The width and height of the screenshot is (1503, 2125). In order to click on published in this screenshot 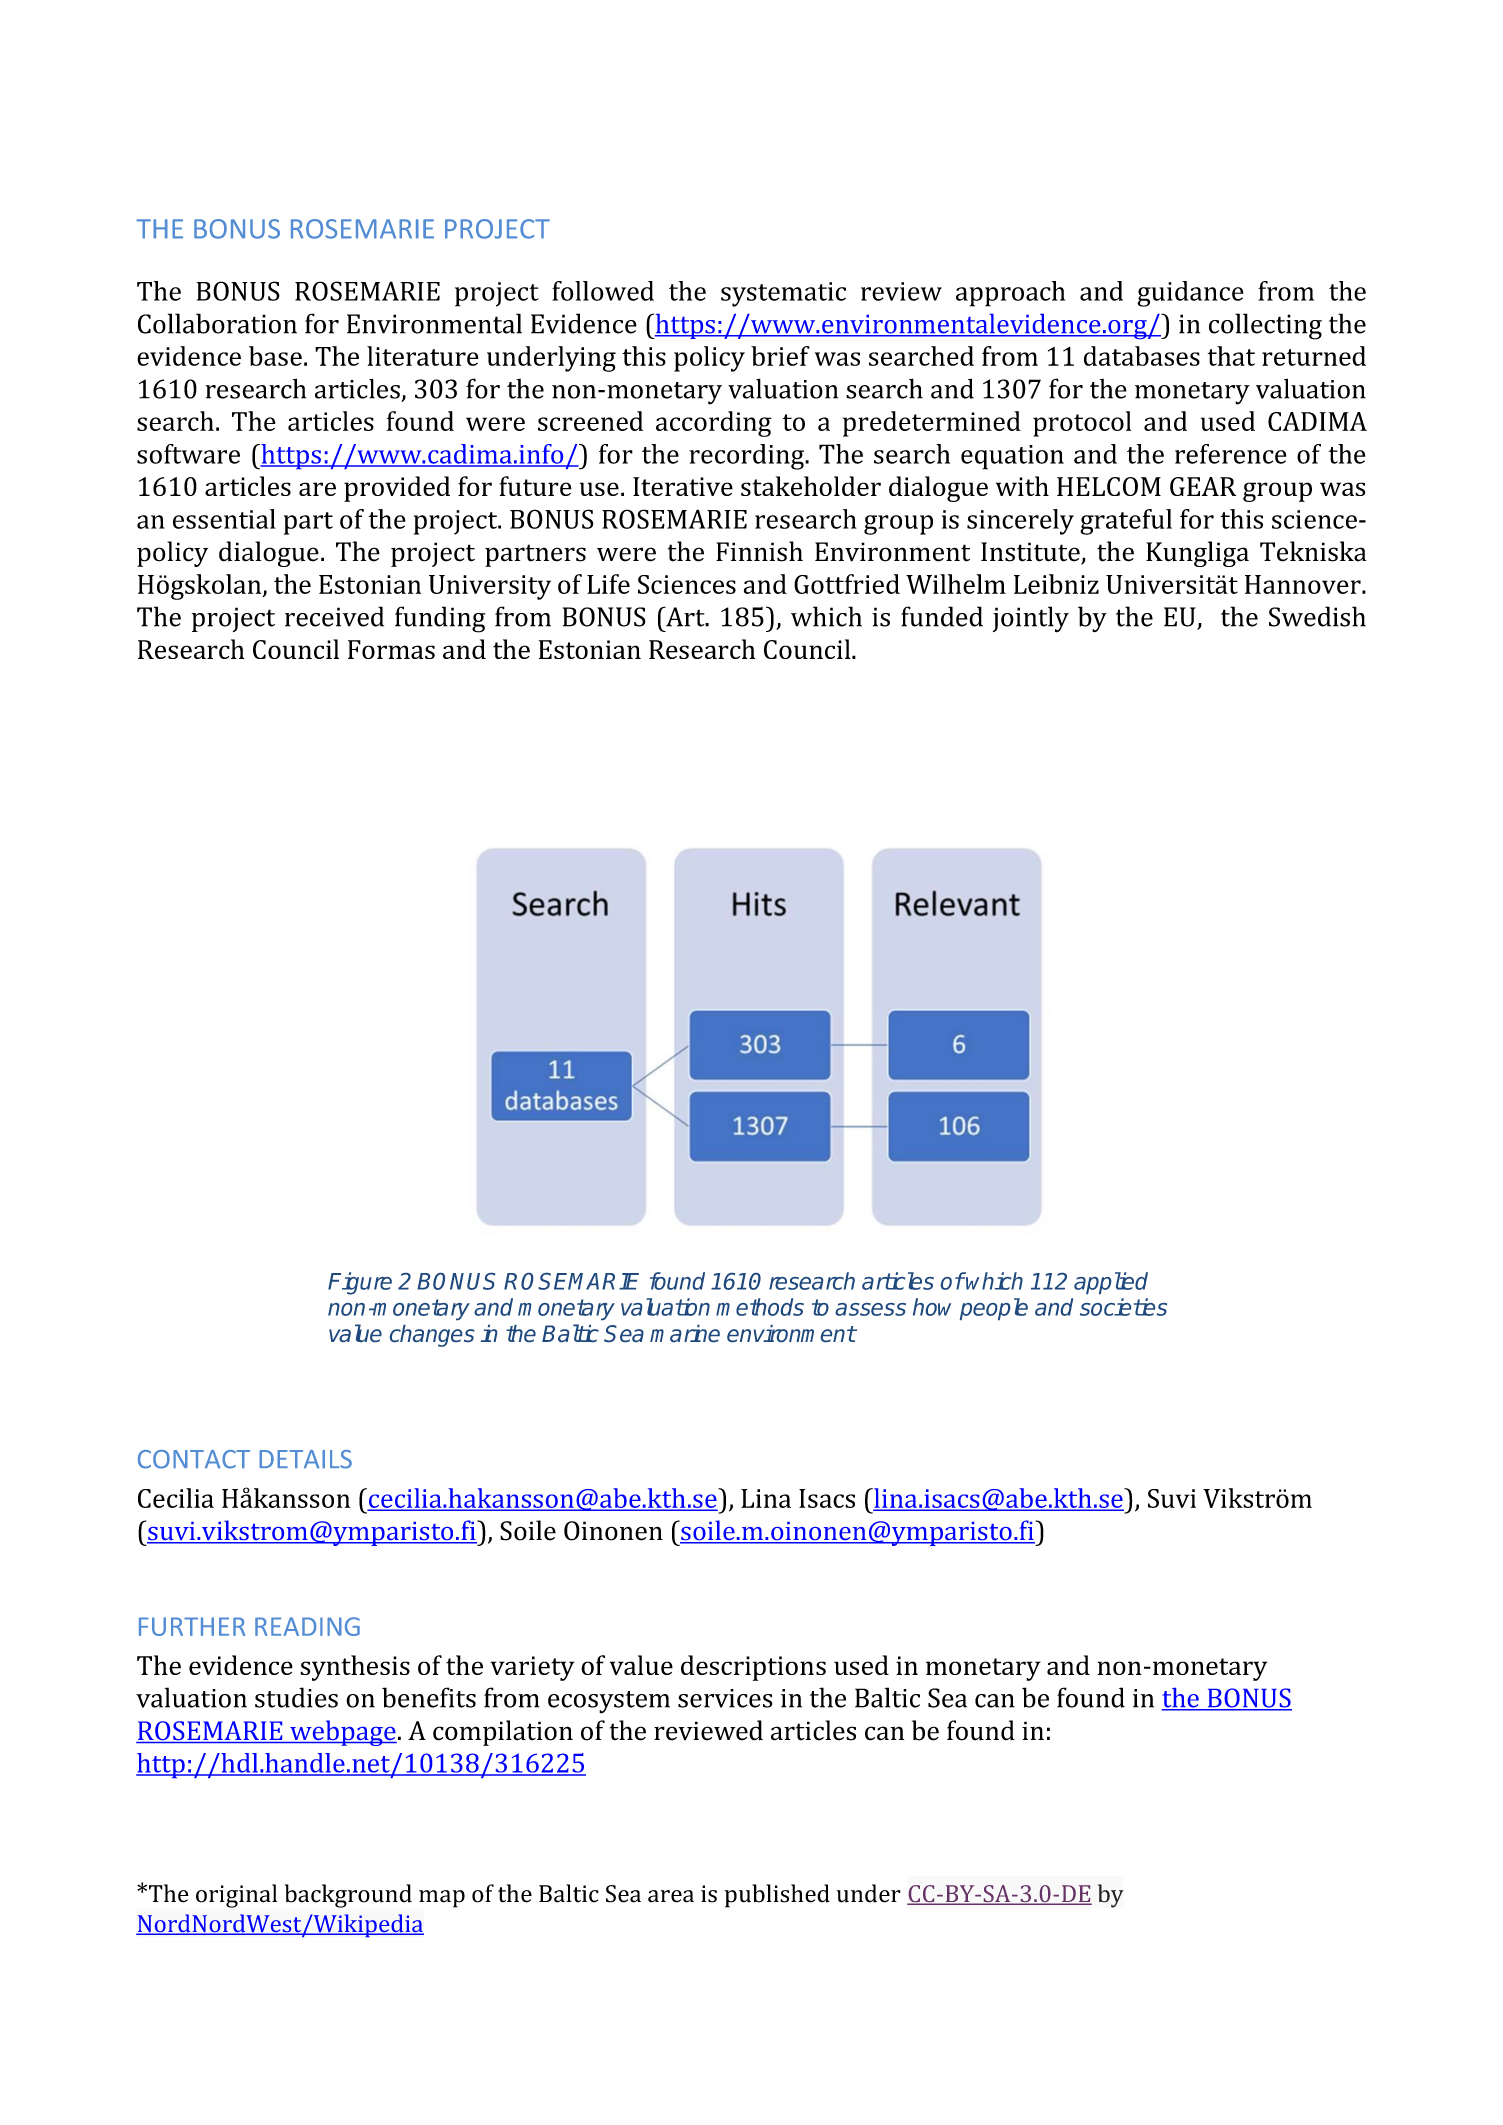, I will do `click(777, 1896)`.
